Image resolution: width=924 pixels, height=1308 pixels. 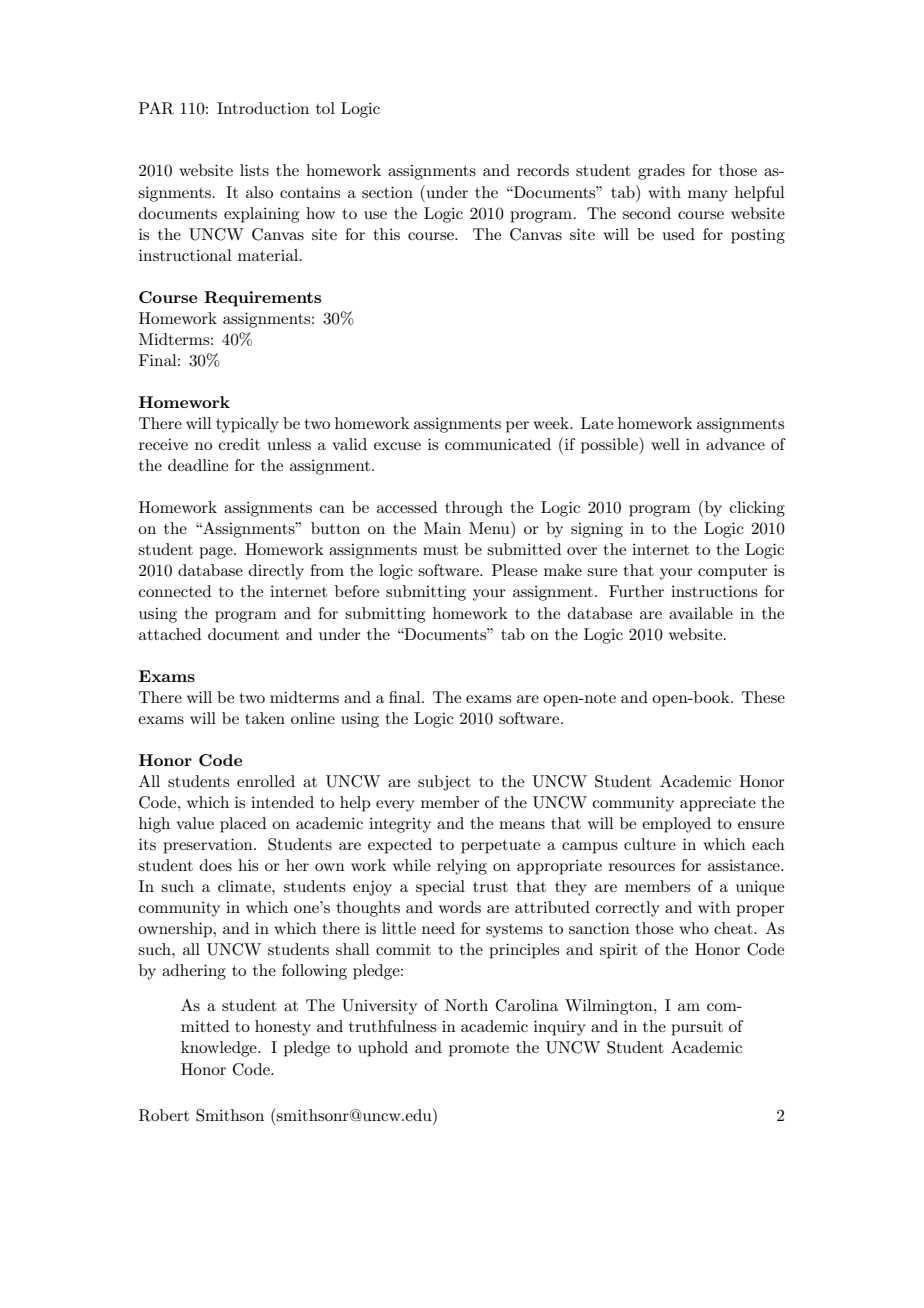 What do you see at coordinates (175, 591) in the screenshot?
I see `connected` at bounding box center [175, 591].
